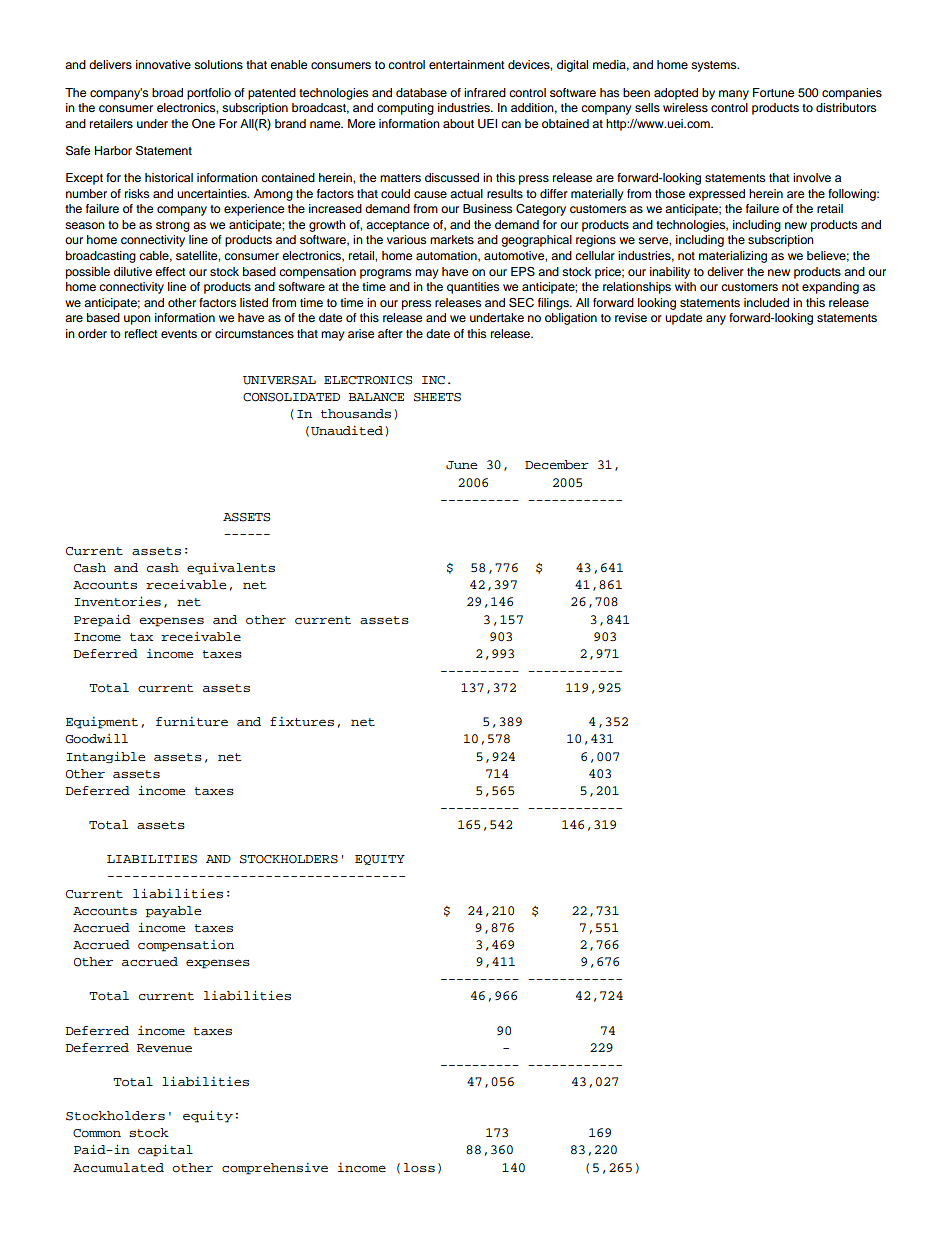  Describe the element at coordinates (766, 302) in the page. I see `included` at that location.
